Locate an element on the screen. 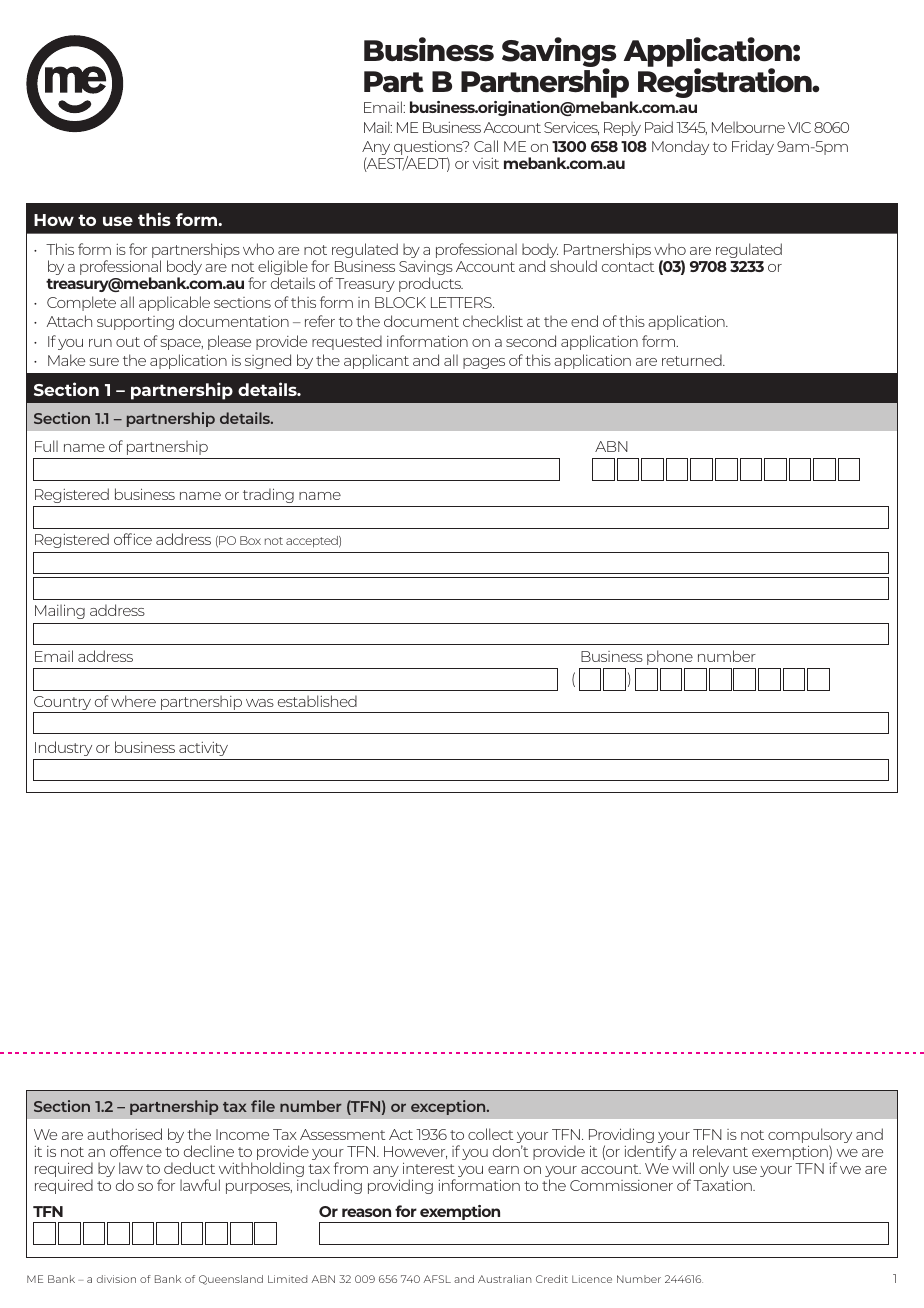 The width and height of the screenshot is (924, 1308). questions is located at coordinates (429, 149).
